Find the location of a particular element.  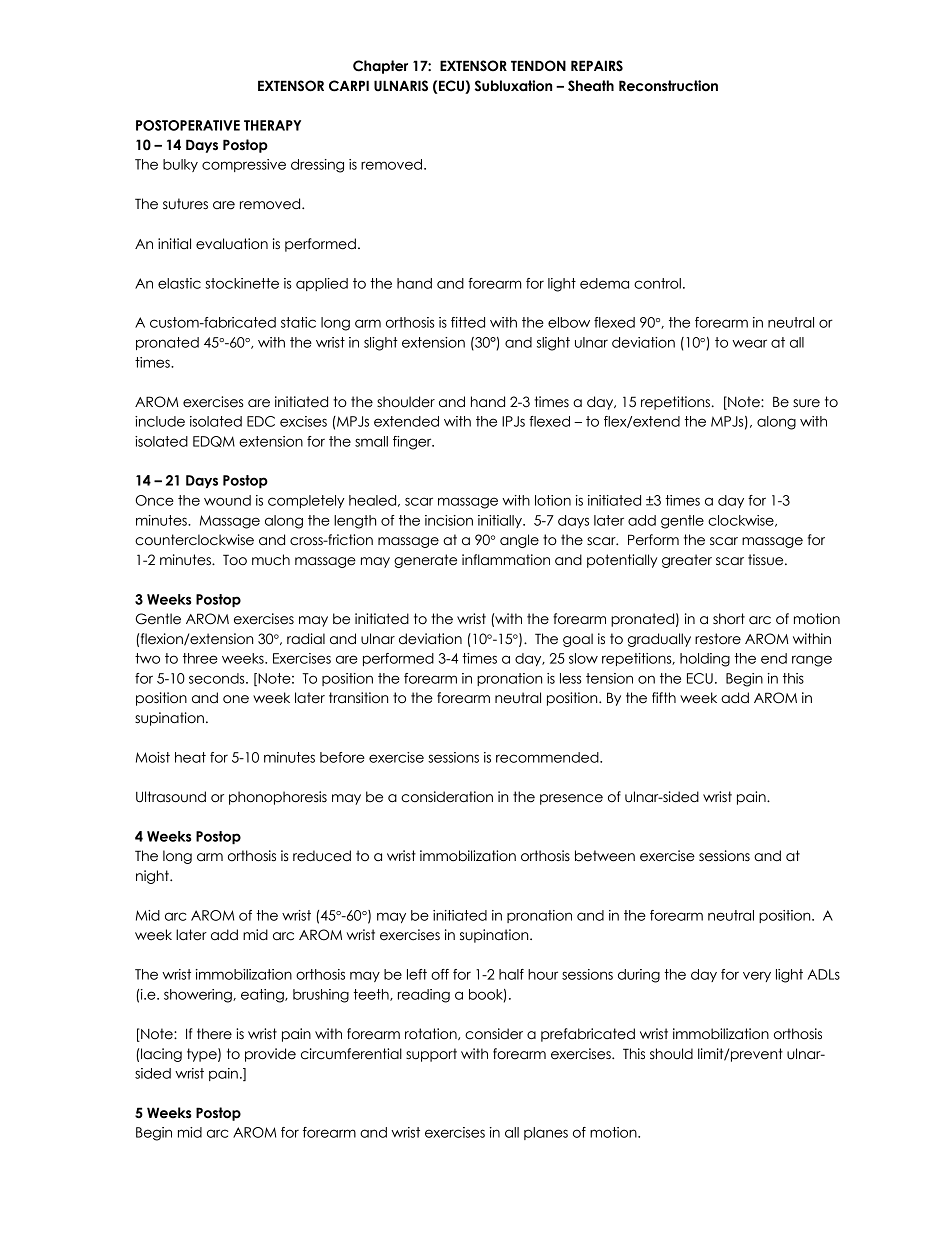

THERAPY is located at coordinates (272, 125).
